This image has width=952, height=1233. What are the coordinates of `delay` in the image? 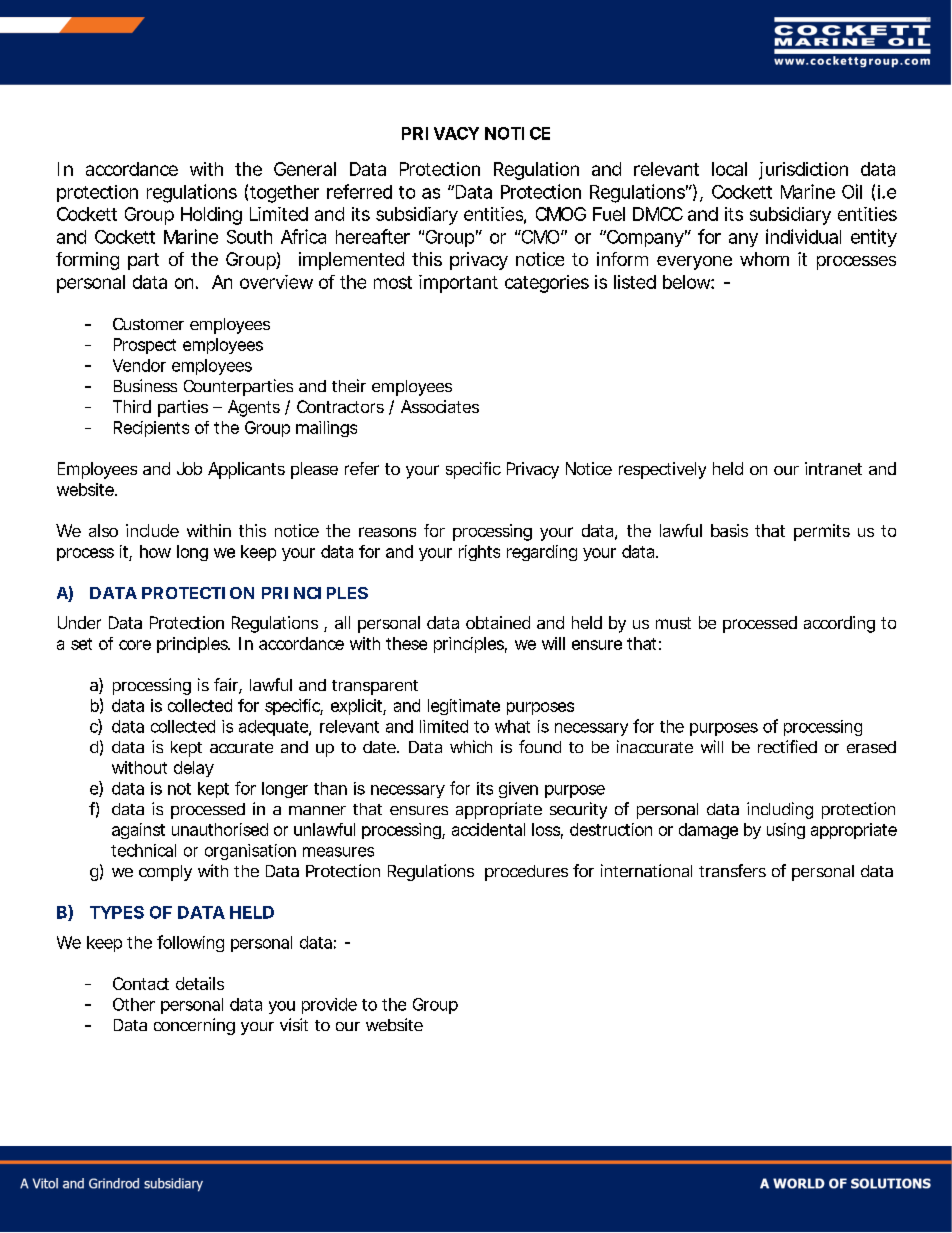 It's located at (194, 769).
